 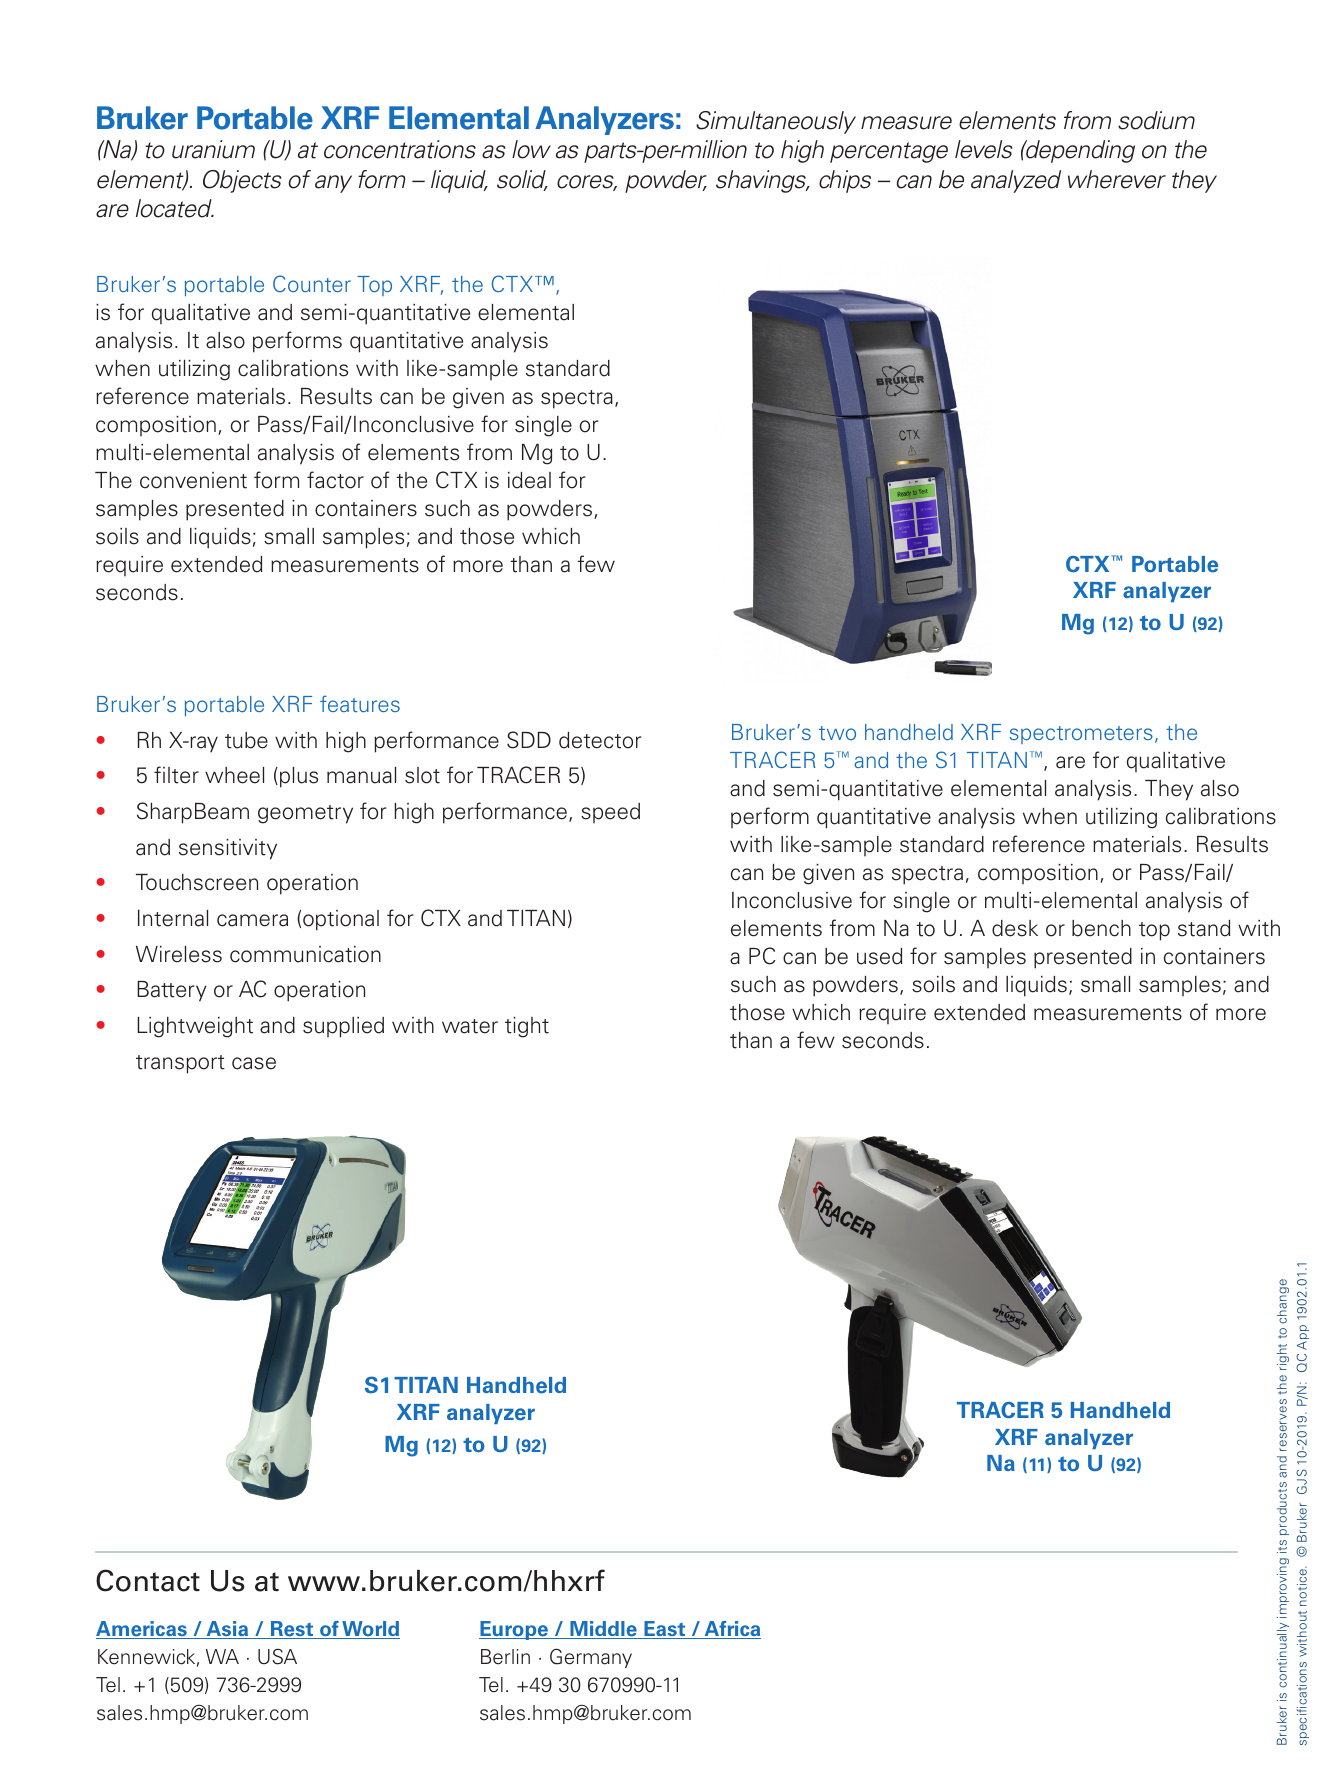 What do you see at coordinates (529, 480) in the image?
I see `ideal` at bounding box center [529, 480].
